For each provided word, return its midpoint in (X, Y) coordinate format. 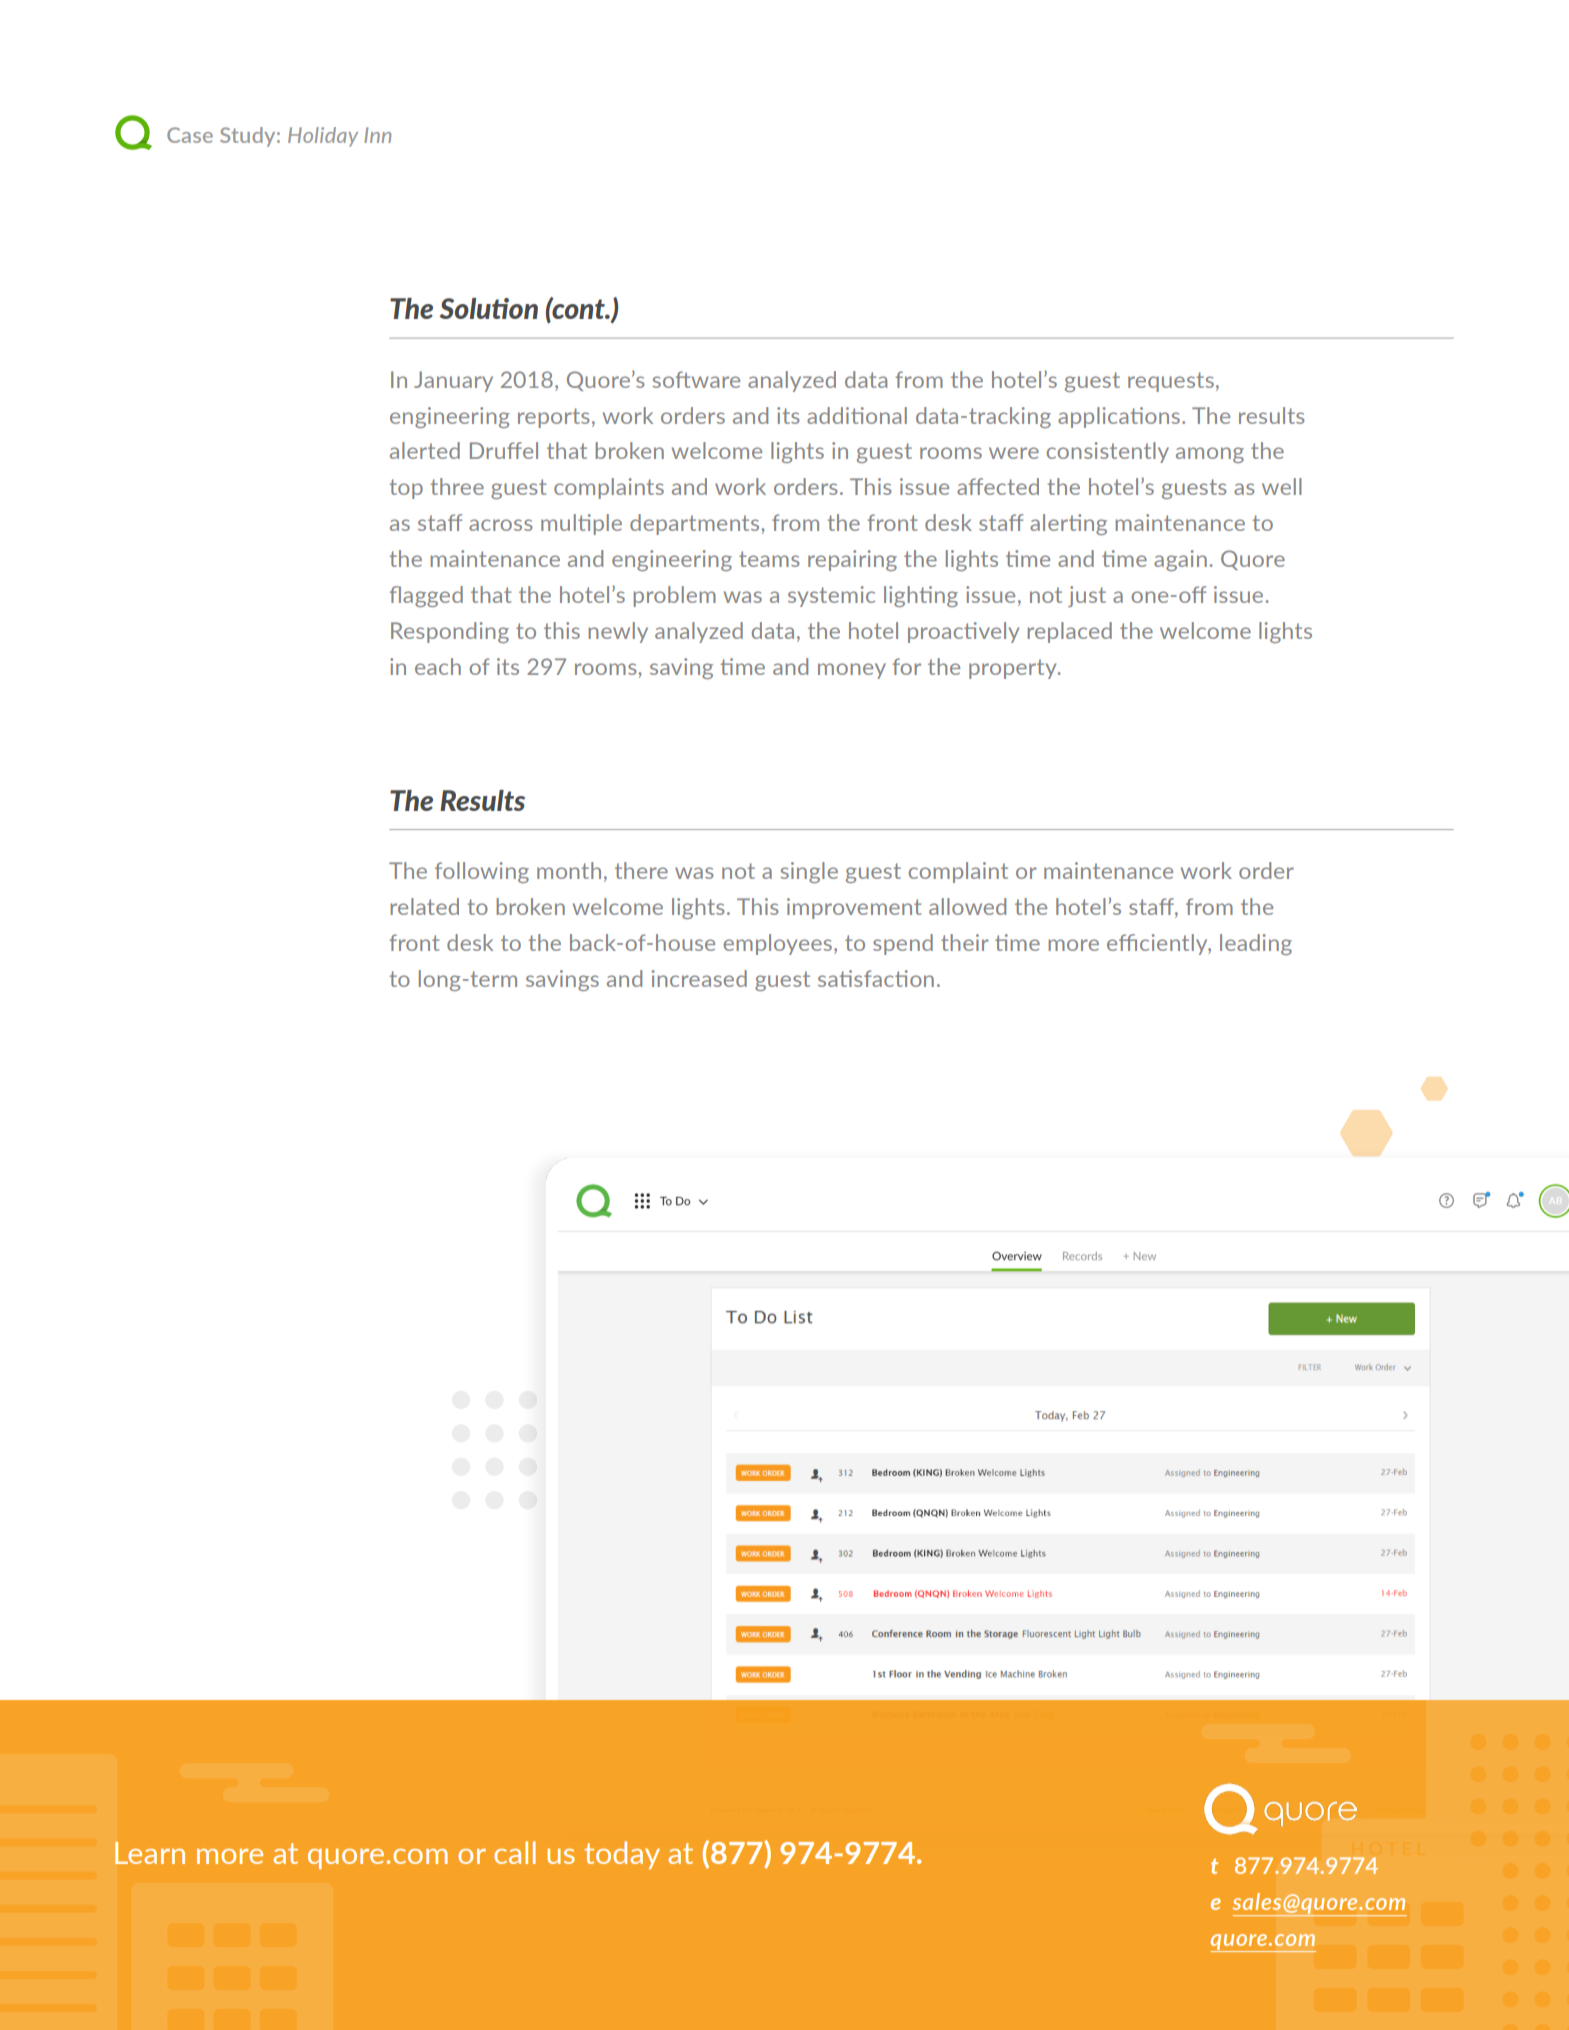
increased (699, 978)
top (406, 489)
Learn (150, 1853)
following (482, 872)
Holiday (323, 137)
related (424, 906)
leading (1256, 944)
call (515, 1852)
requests (1171, 382)
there (641, 870)
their (965, 942)
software (696, 379)
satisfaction (876, 978)
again (1180, 560)
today (622, 1855)
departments (696, 524)
